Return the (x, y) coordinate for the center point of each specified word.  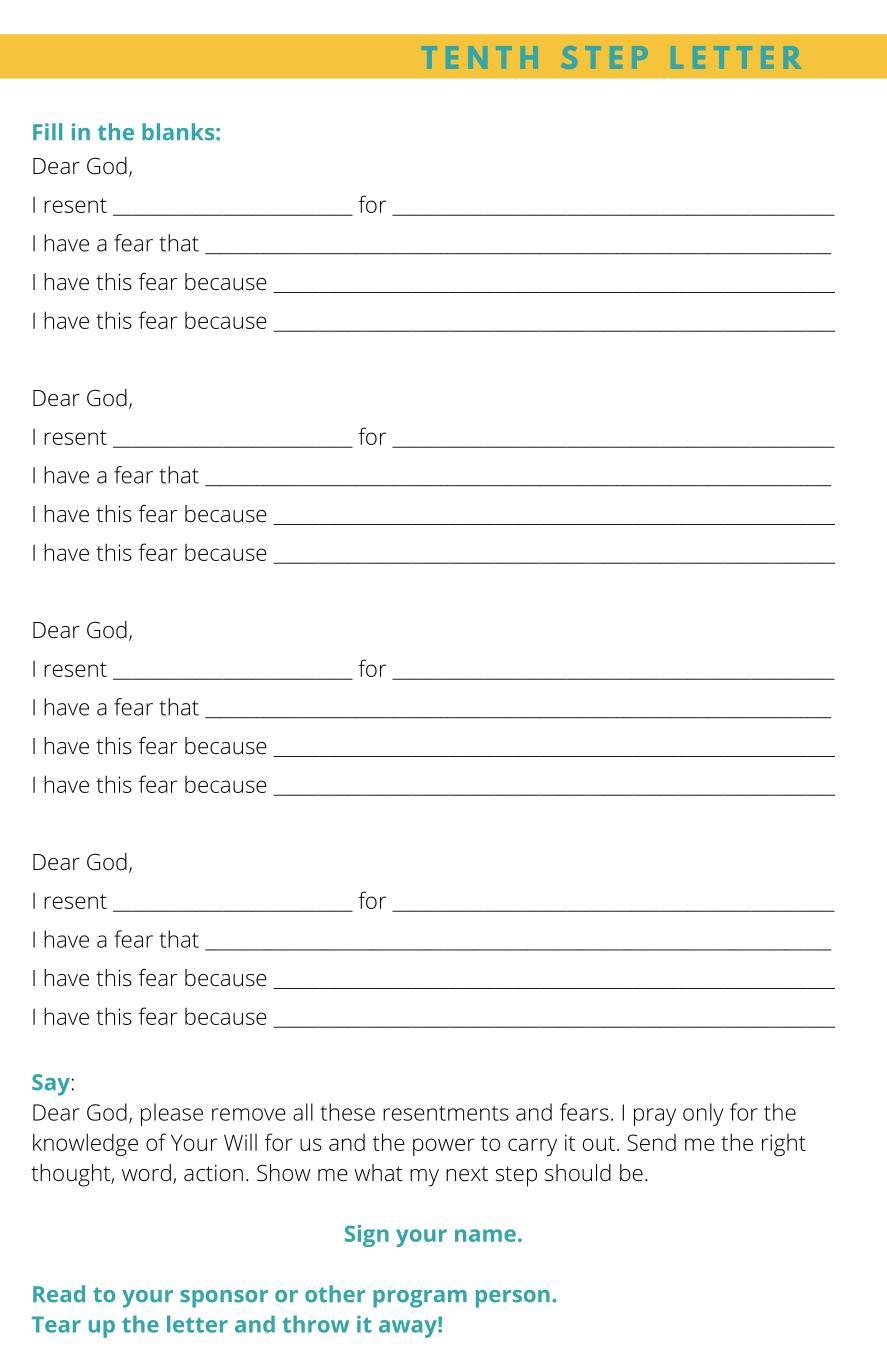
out (599, 1143)
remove (249, 1114)
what (378, 1172)
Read (59, 1294)
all (303, 1112)
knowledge (85, 1144)
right (784, 1145)
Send (651, 1142)
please (172, 1114)
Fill (47, 131)
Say (52, 1085)
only (703, 1114)
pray (655, 1117)
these (347, 1112)
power (444, 1147)
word (146, 1172)
